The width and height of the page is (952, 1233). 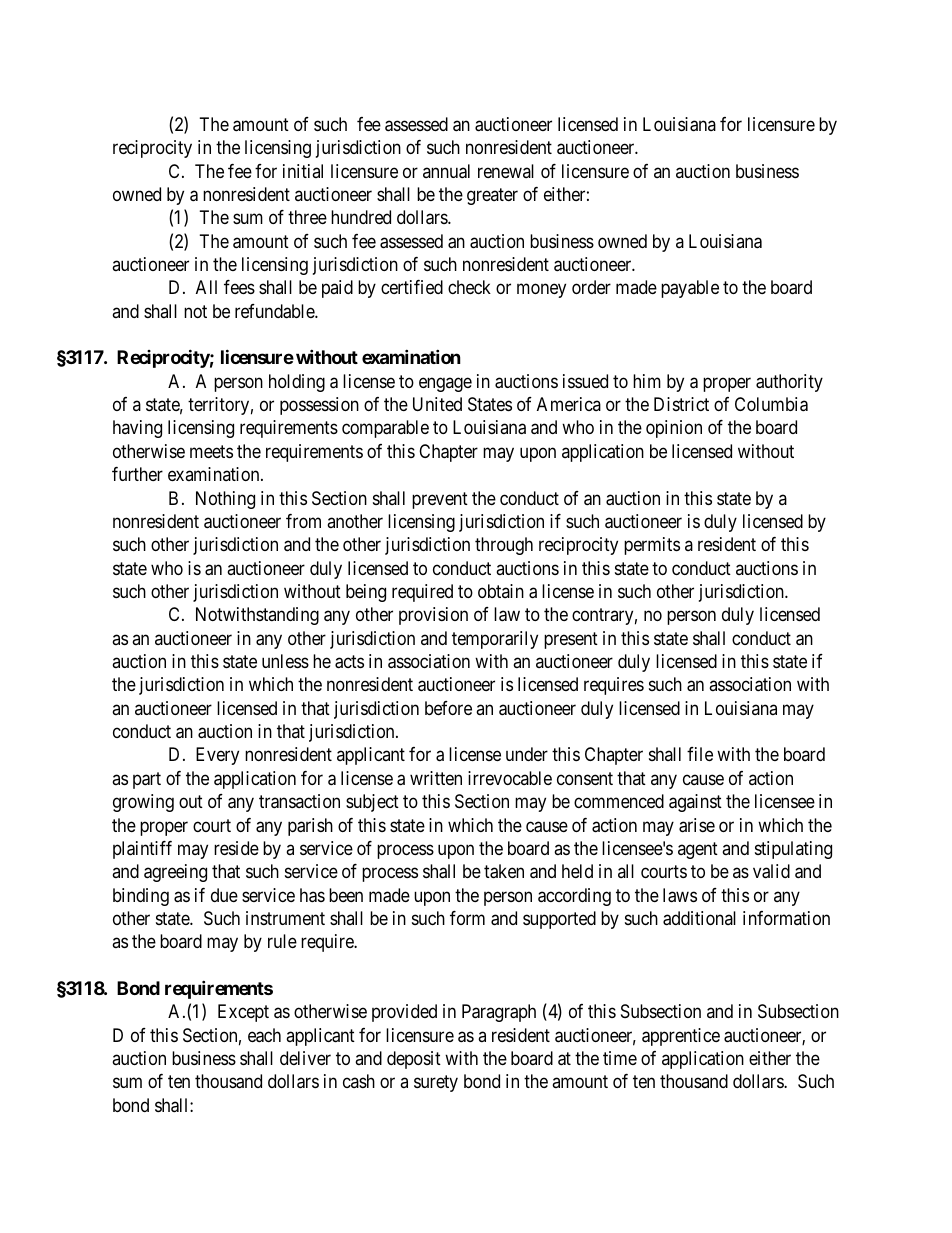 What do you see at coordinates (264, 1035) in the page?
I see `each` at bounding box center [264, 1035].
